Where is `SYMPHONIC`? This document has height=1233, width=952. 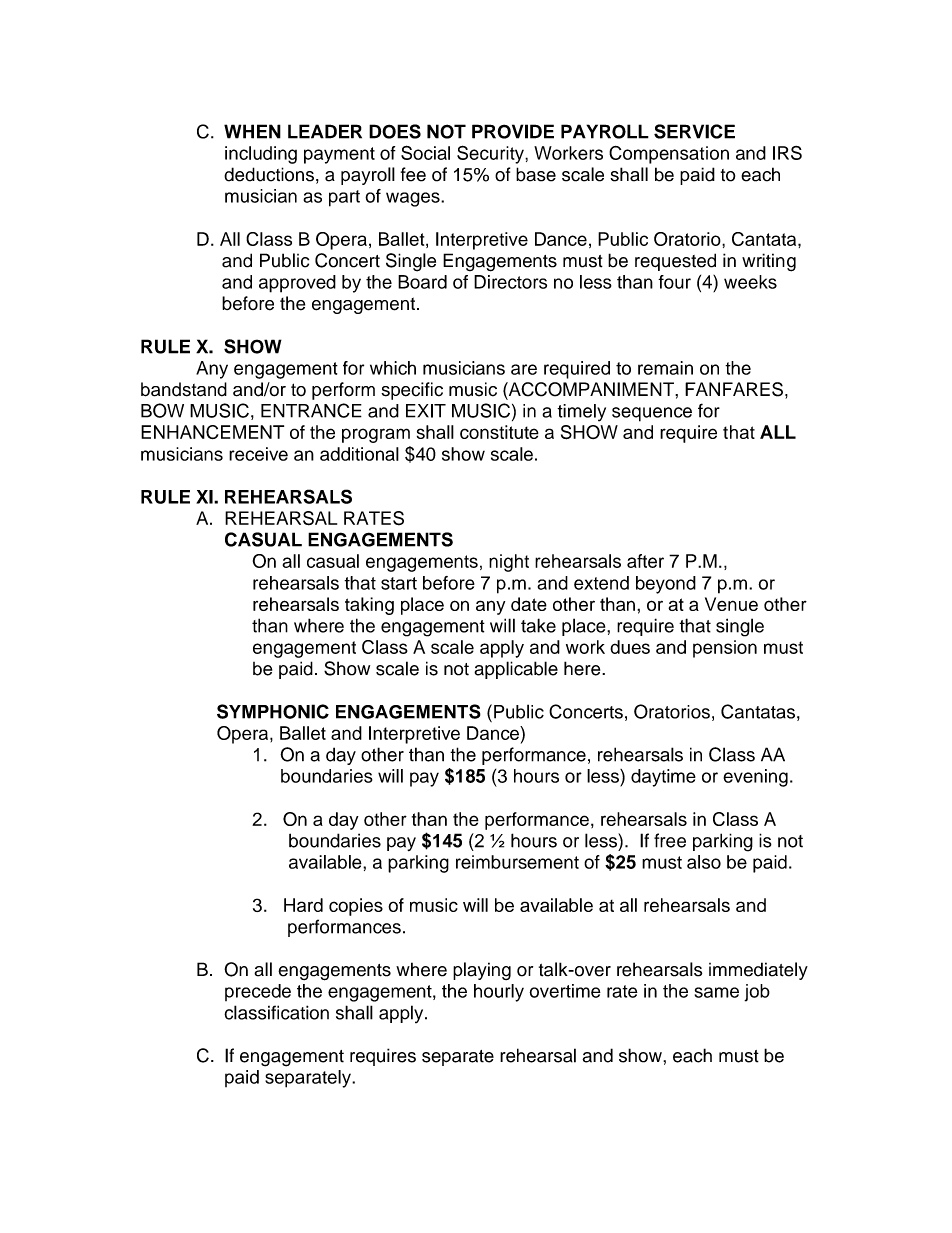 SYMPHONIC is located at coordinates (273, 711).
